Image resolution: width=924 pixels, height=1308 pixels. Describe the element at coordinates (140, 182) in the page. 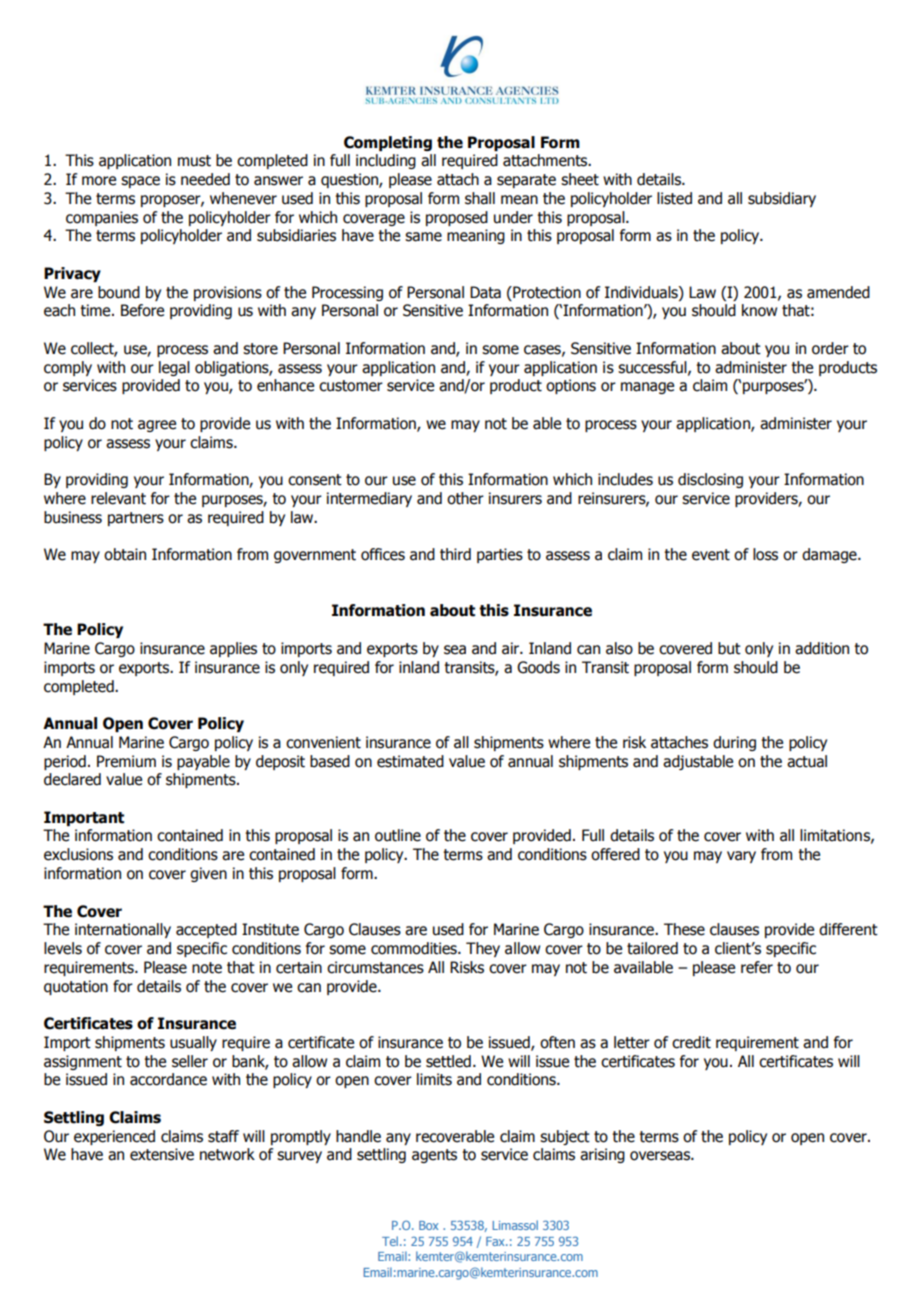

I see `space` at that location.
